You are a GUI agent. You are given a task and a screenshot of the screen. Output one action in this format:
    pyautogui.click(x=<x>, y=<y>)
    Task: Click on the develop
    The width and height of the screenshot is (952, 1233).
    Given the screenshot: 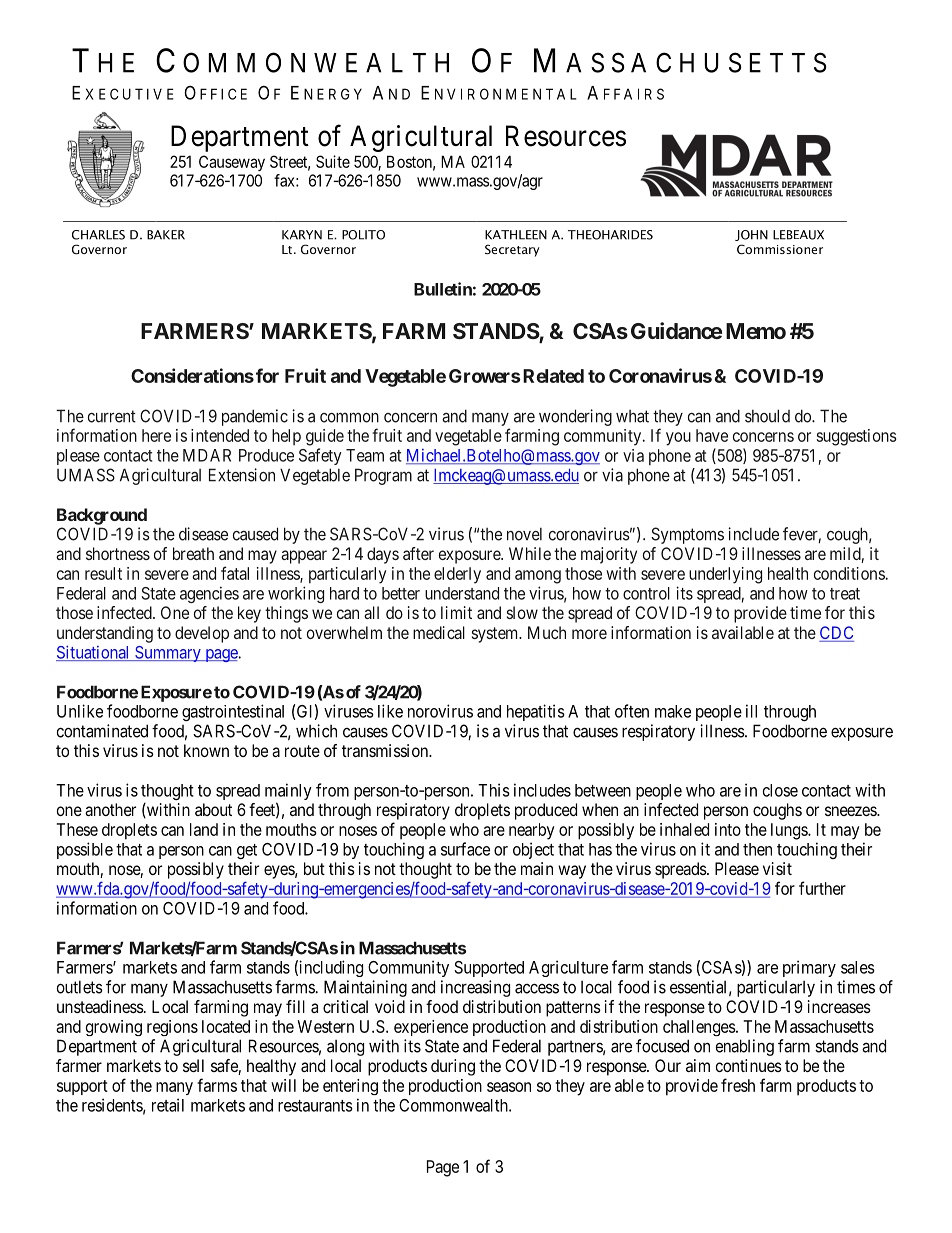 What is the action you would take?
    pyautogui.click(x=202, y=634)
